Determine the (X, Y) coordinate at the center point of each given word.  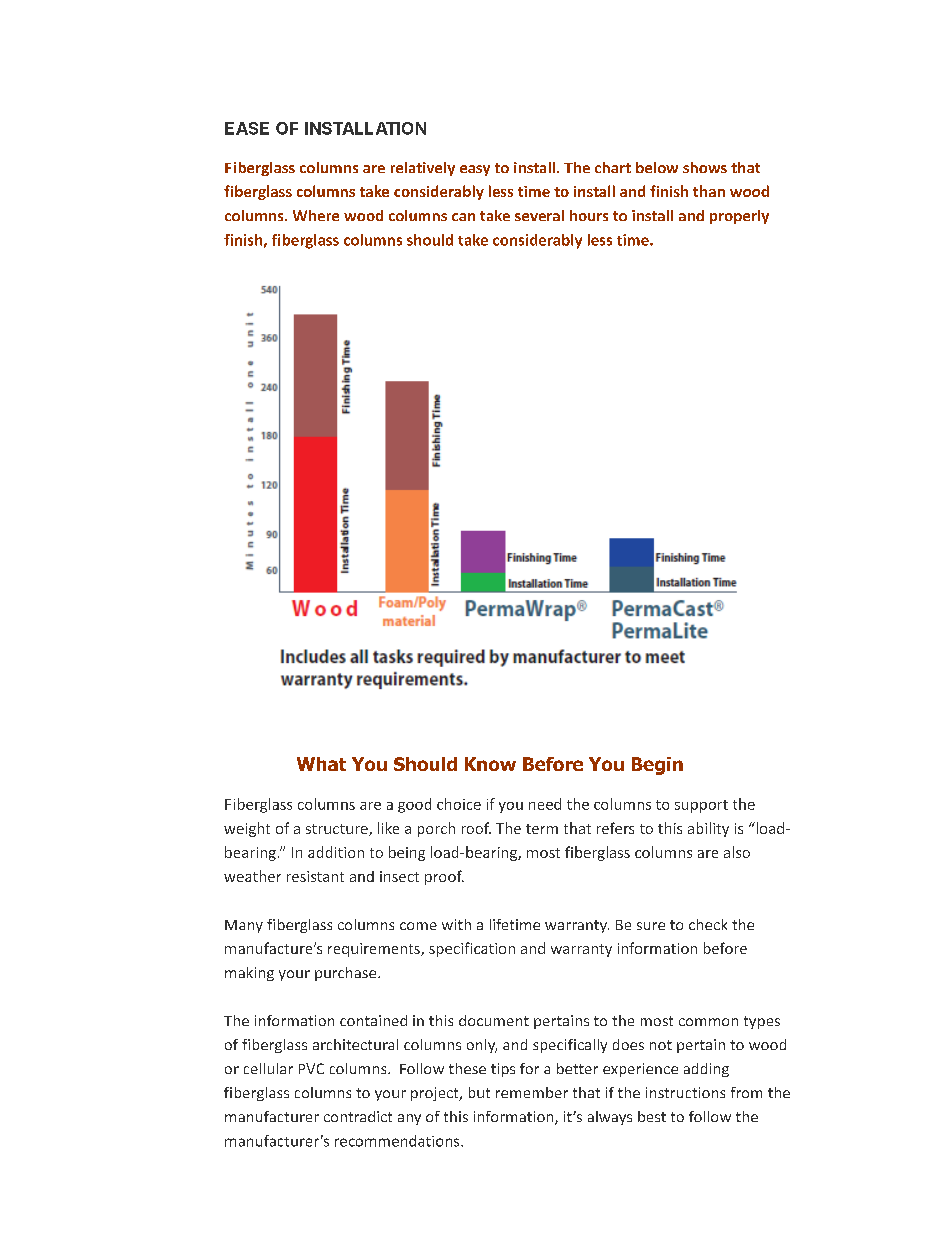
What (321, 764)
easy (475, 170)
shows (705, 167)
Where (316, 215)
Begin (657, 766)
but (479, 1092)
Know (490, 764)
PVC (311, 1068)
